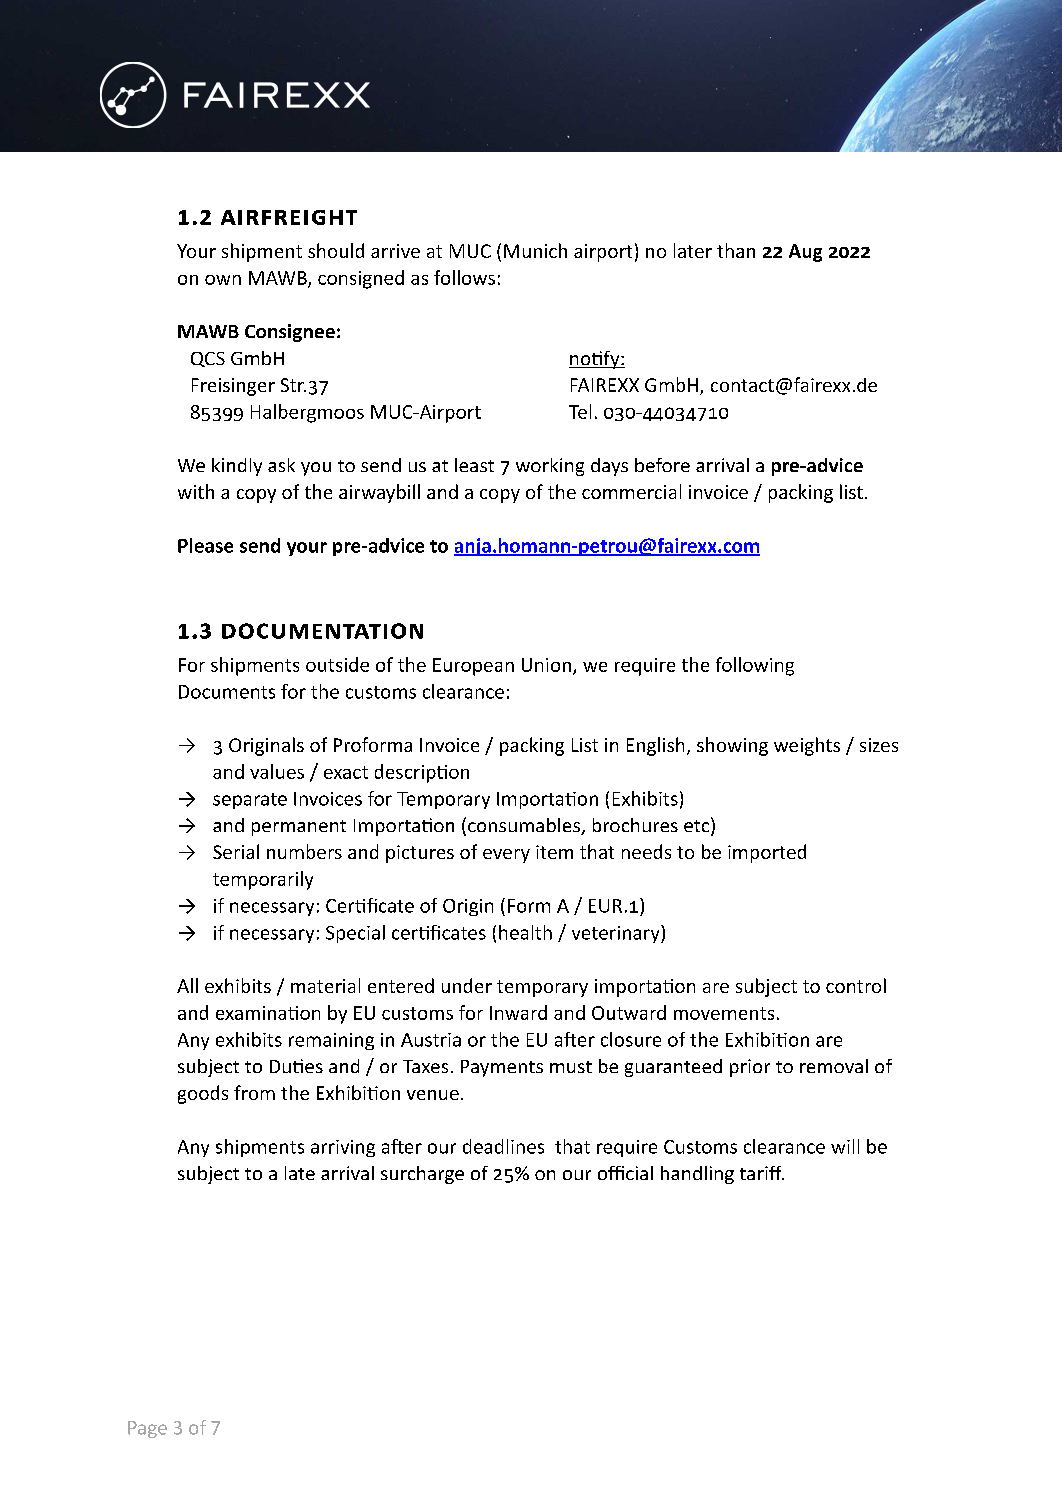 This document has width=1062, height=1503. Describe the element at coordinates (254, 1092) in the document. I see `from` at that location.
